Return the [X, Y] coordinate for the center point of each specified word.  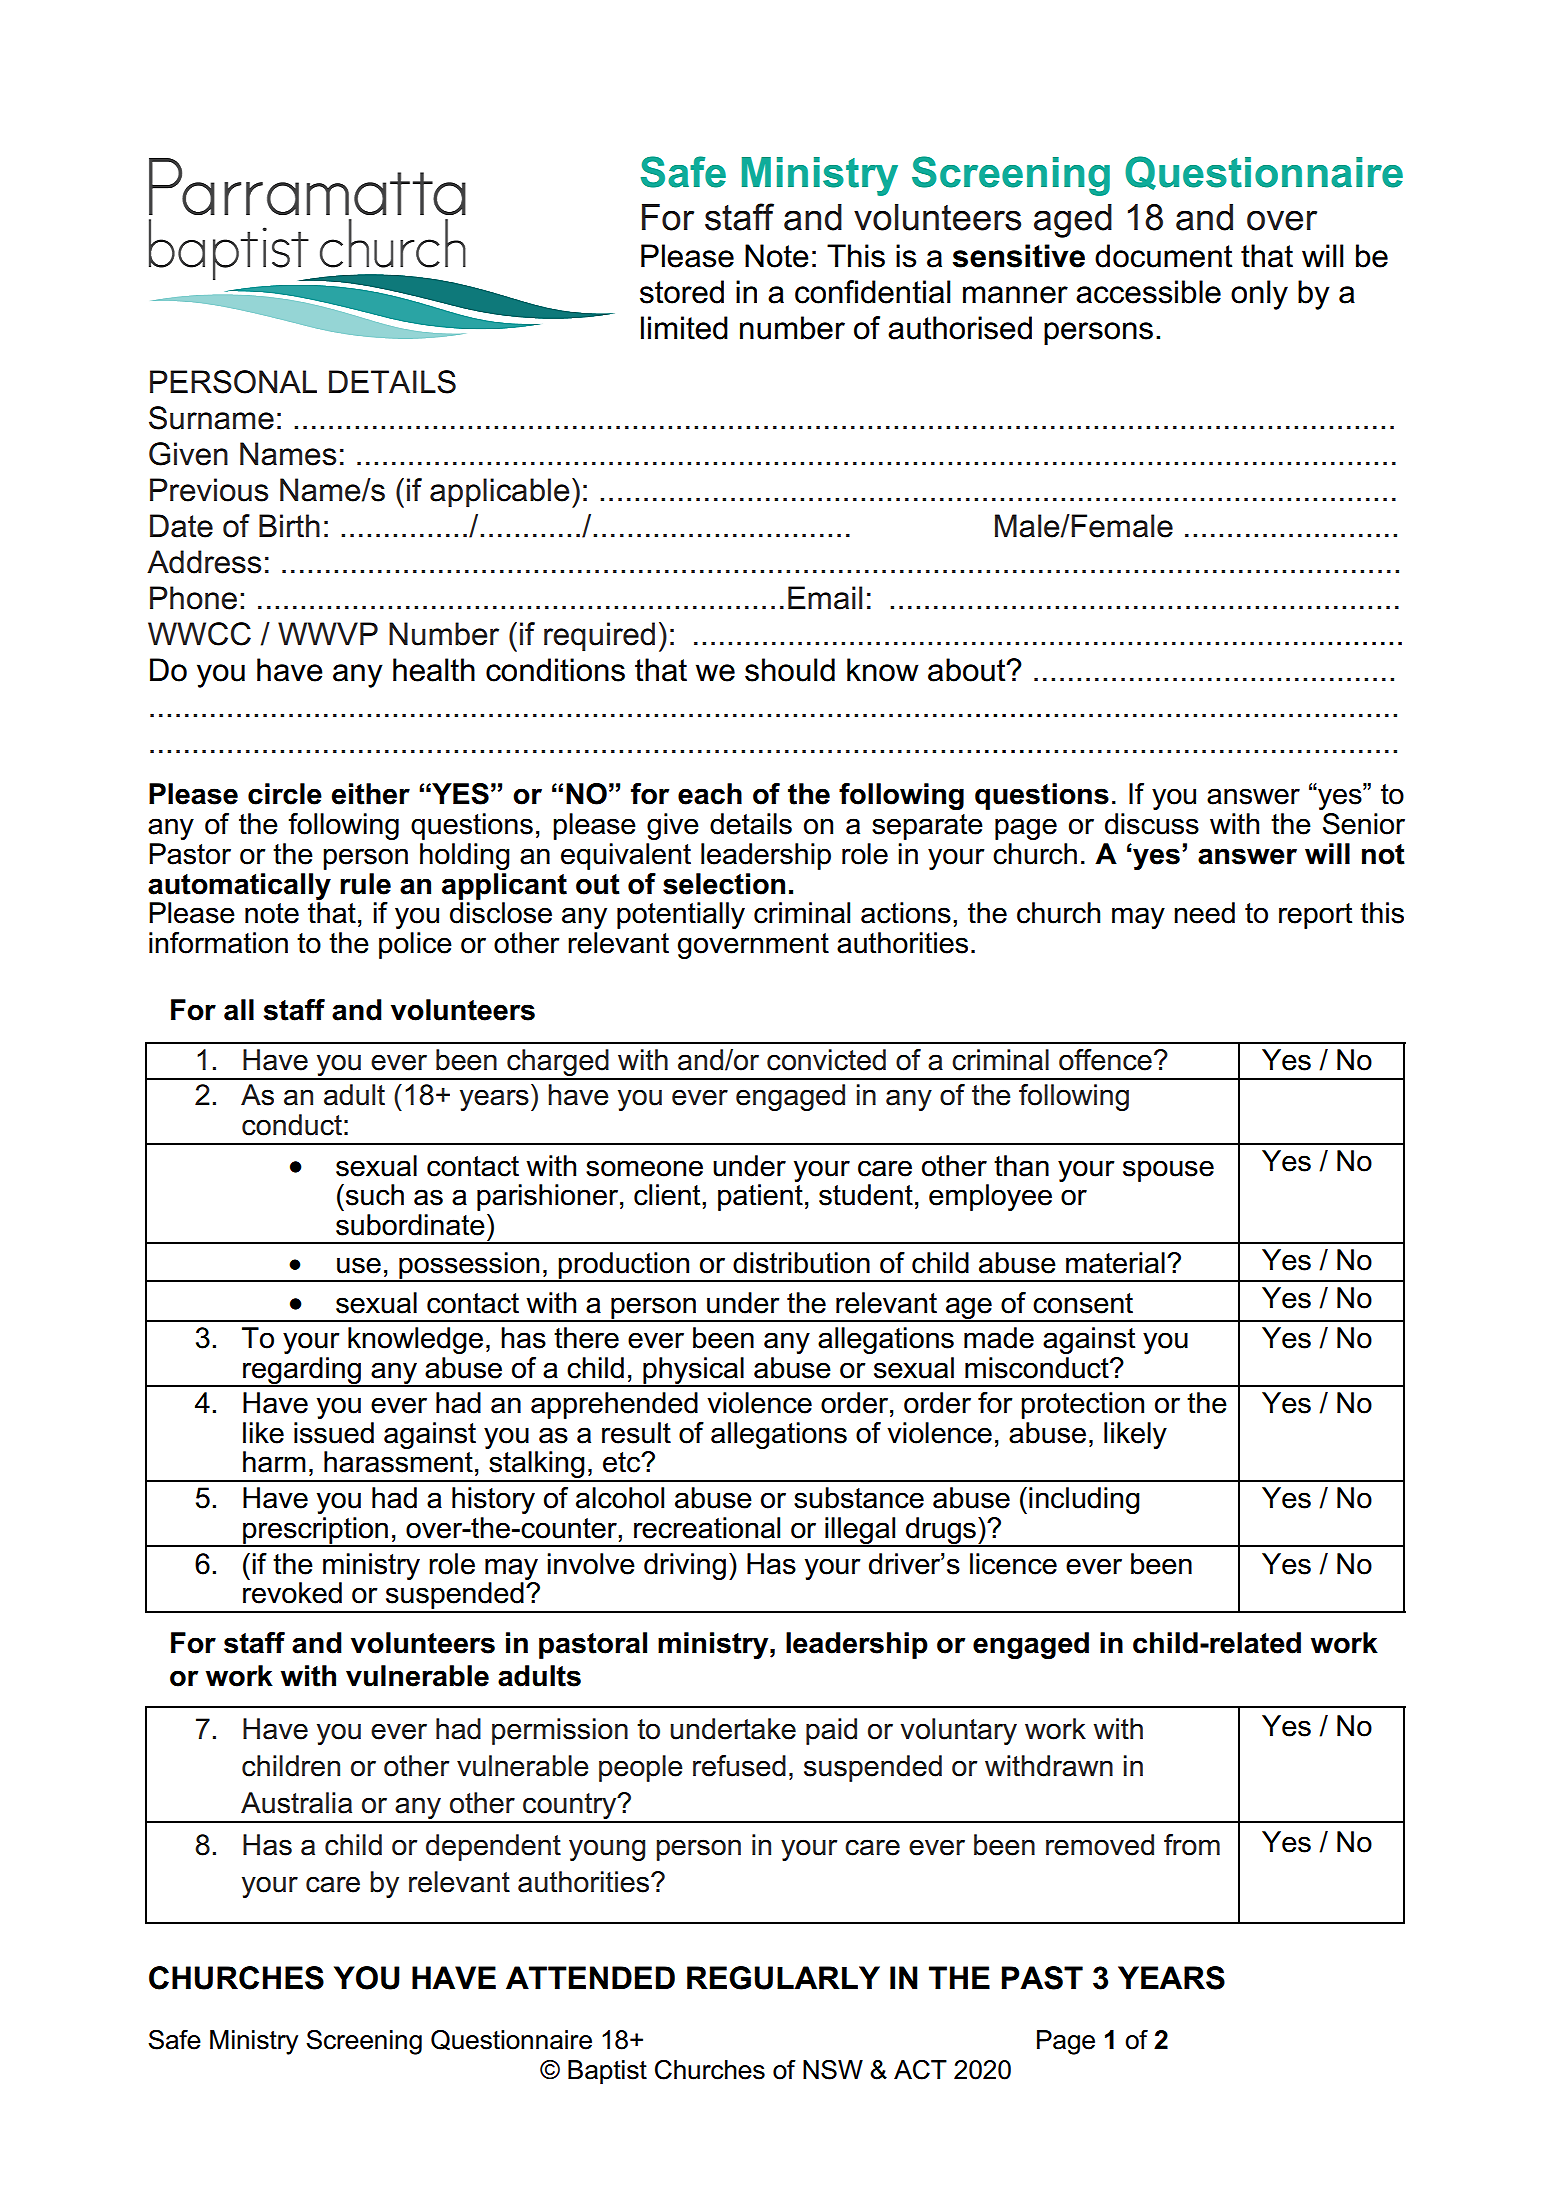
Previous [209, 490]
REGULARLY [783, 1978]
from [1192, 1845]
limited [684, 328]
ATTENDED [590, 1977]
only [1259, 295]
